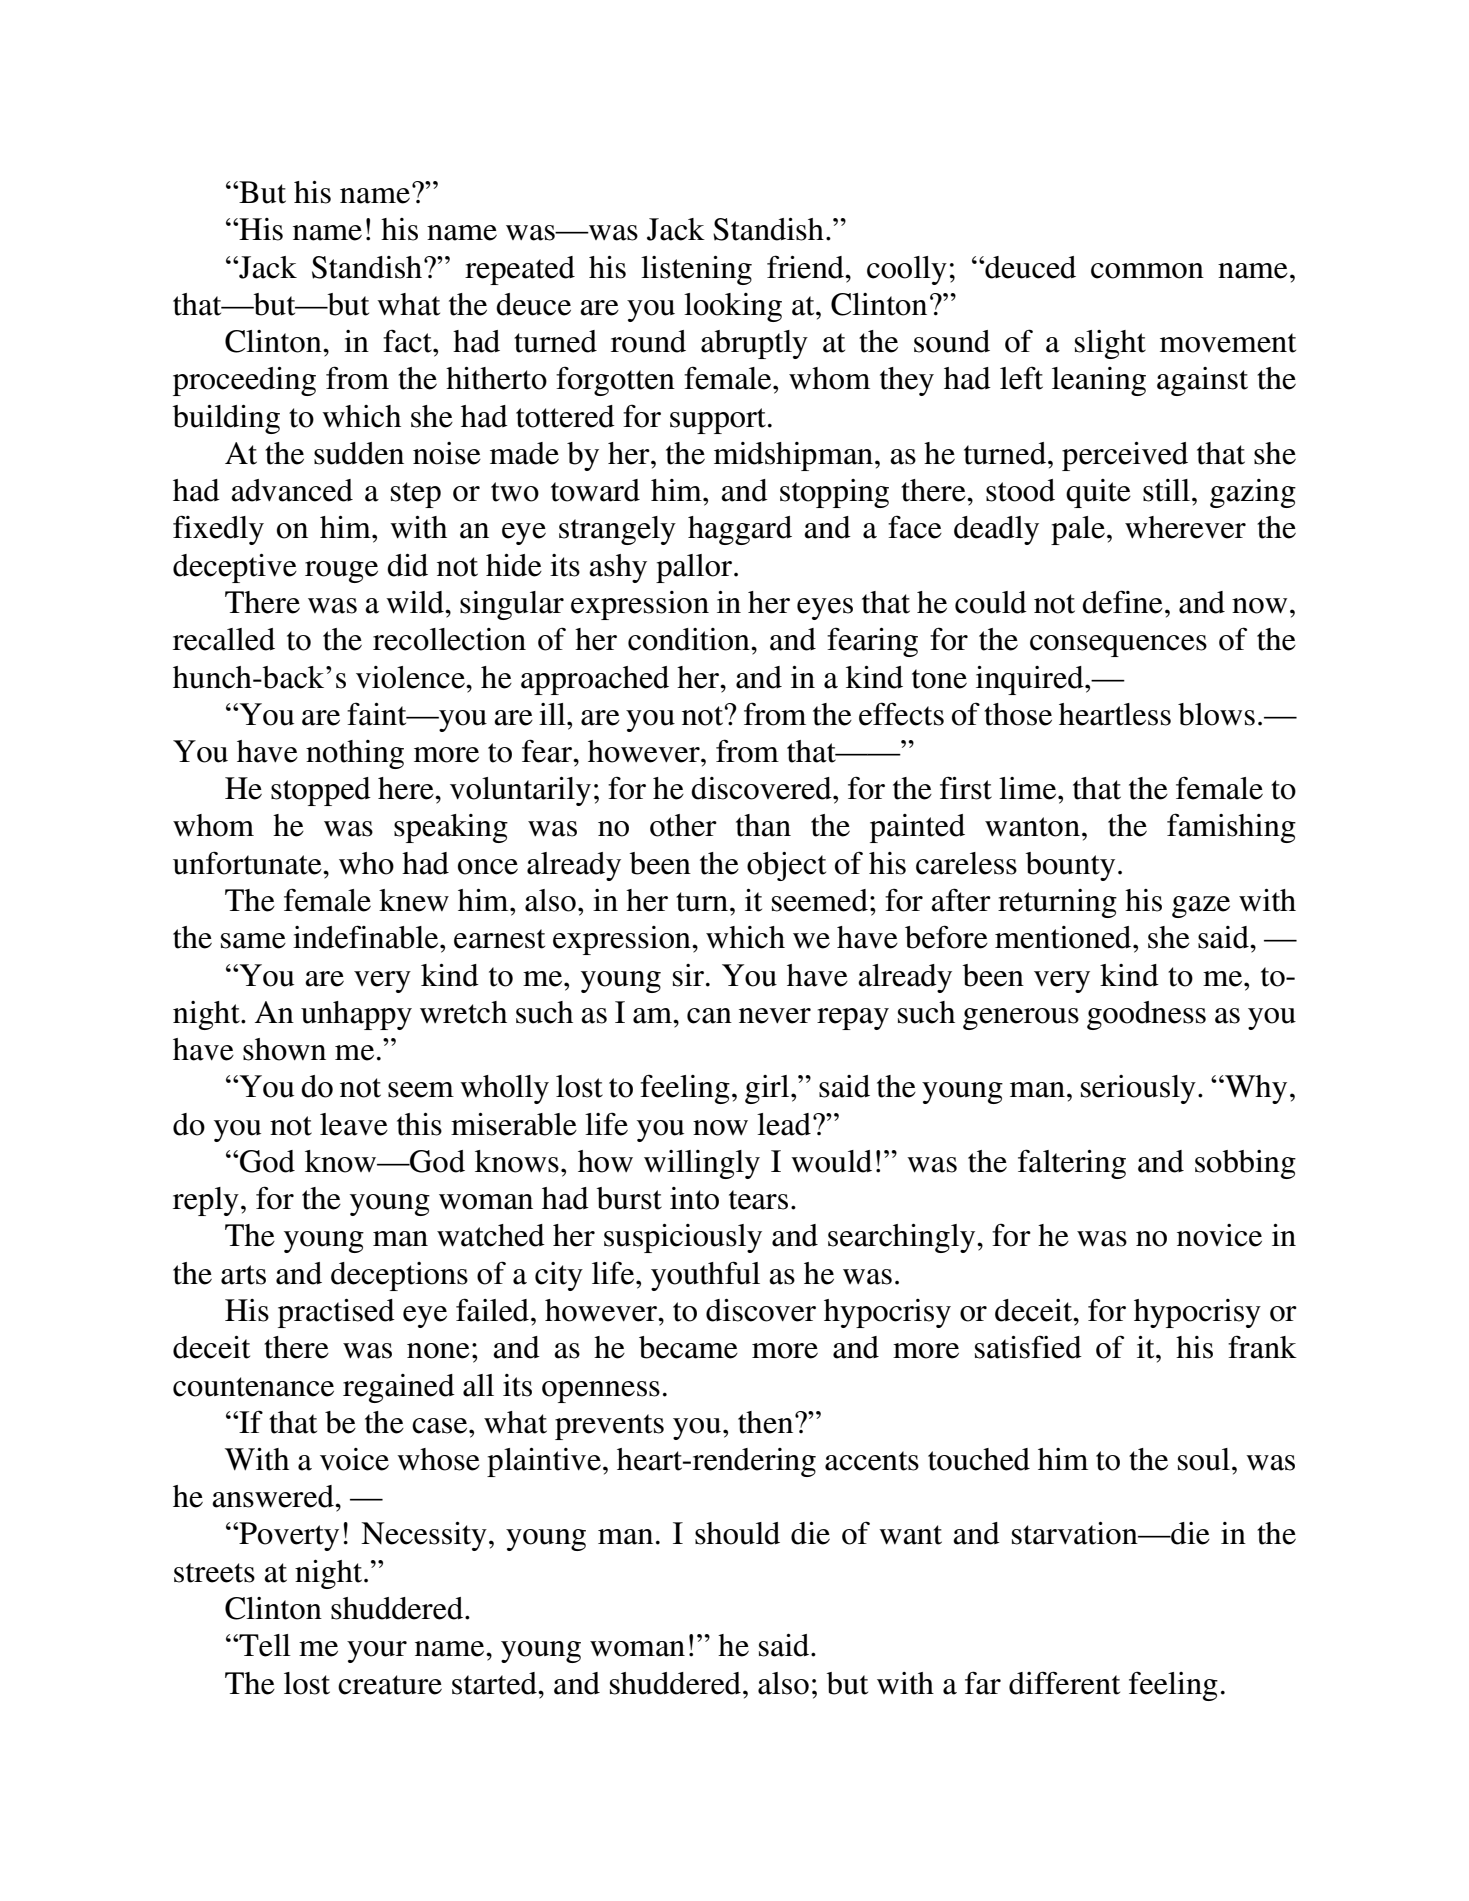 This screenshot has height=1901, width=1469. I want to click on rouge, so click(341, 572).
